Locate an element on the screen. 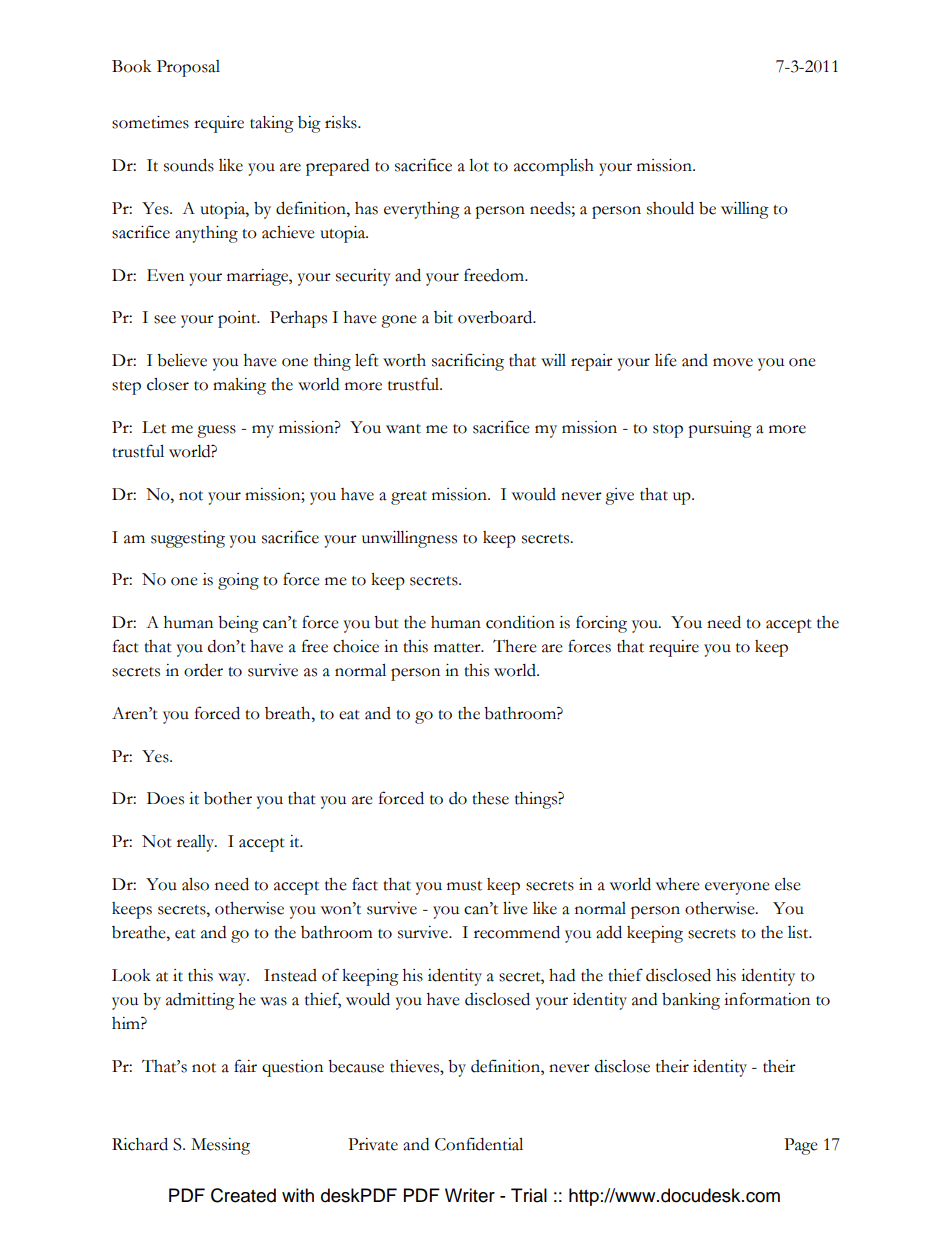 Image resolution: width=952 pixels, height=1233 pixels. forcing is located at coordinates (601, 624).
